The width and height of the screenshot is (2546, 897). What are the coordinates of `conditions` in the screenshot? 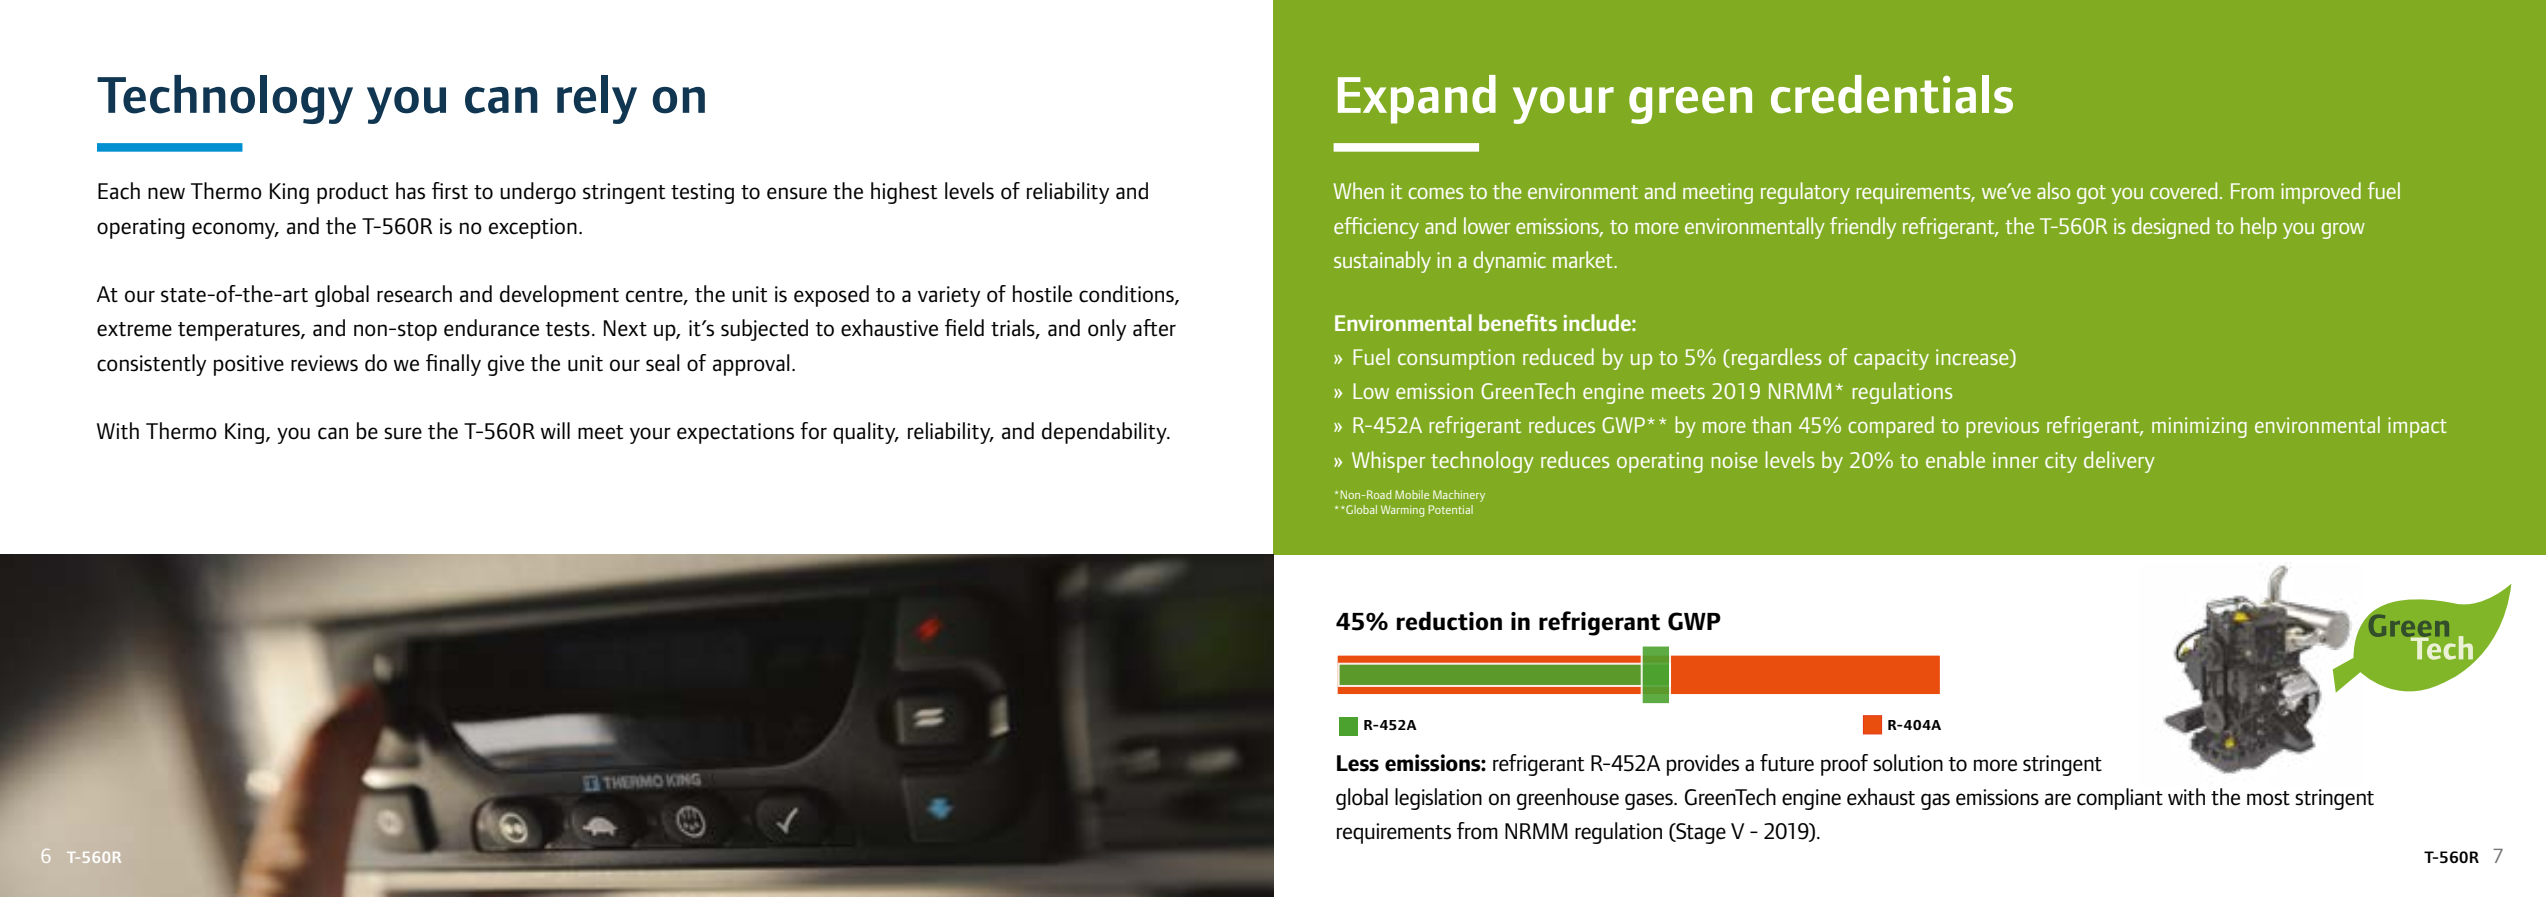 It's located at (1127, 295).
